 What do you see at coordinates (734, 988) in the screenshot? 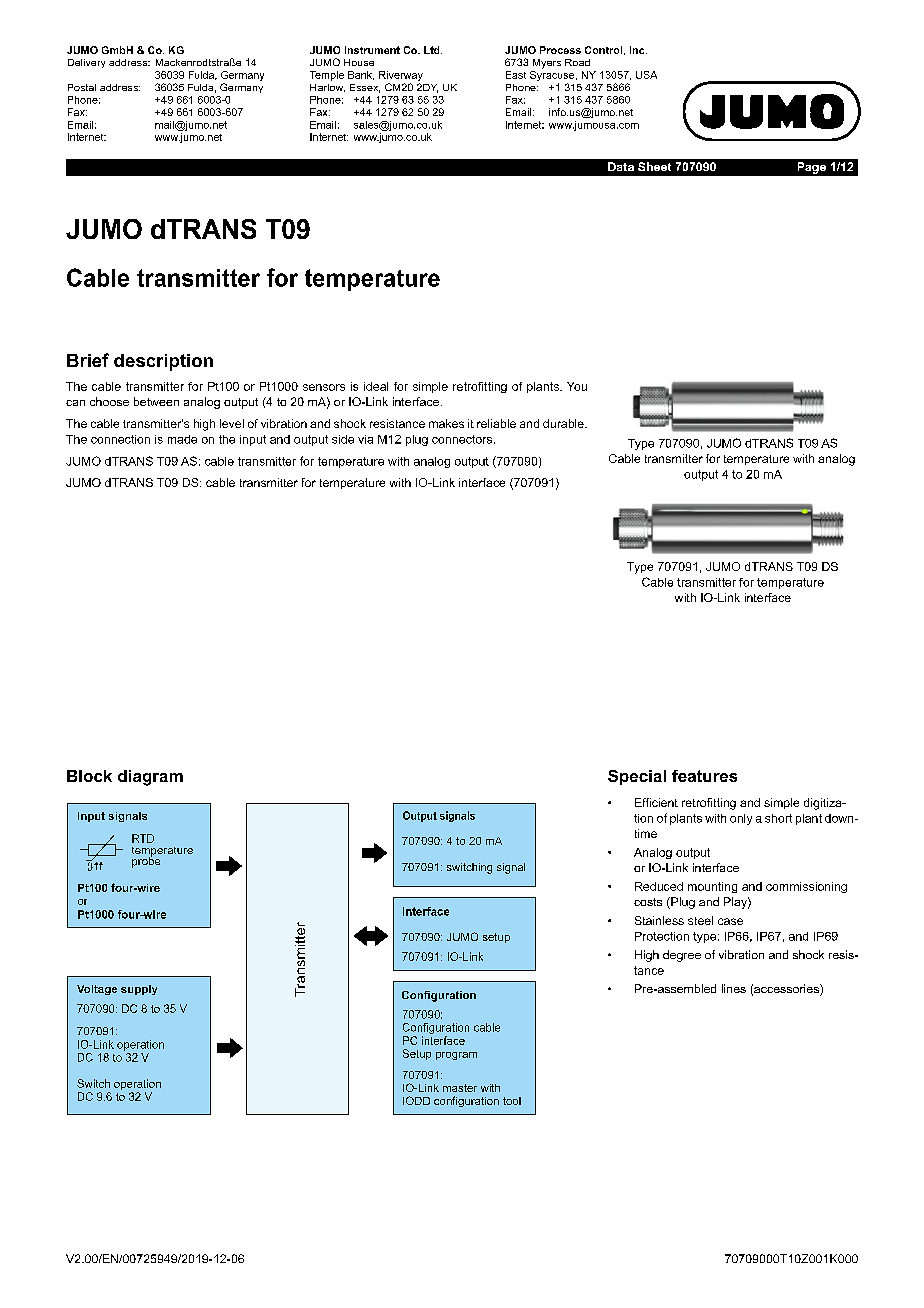
I see `lines` at bounding box center [734, 988].
